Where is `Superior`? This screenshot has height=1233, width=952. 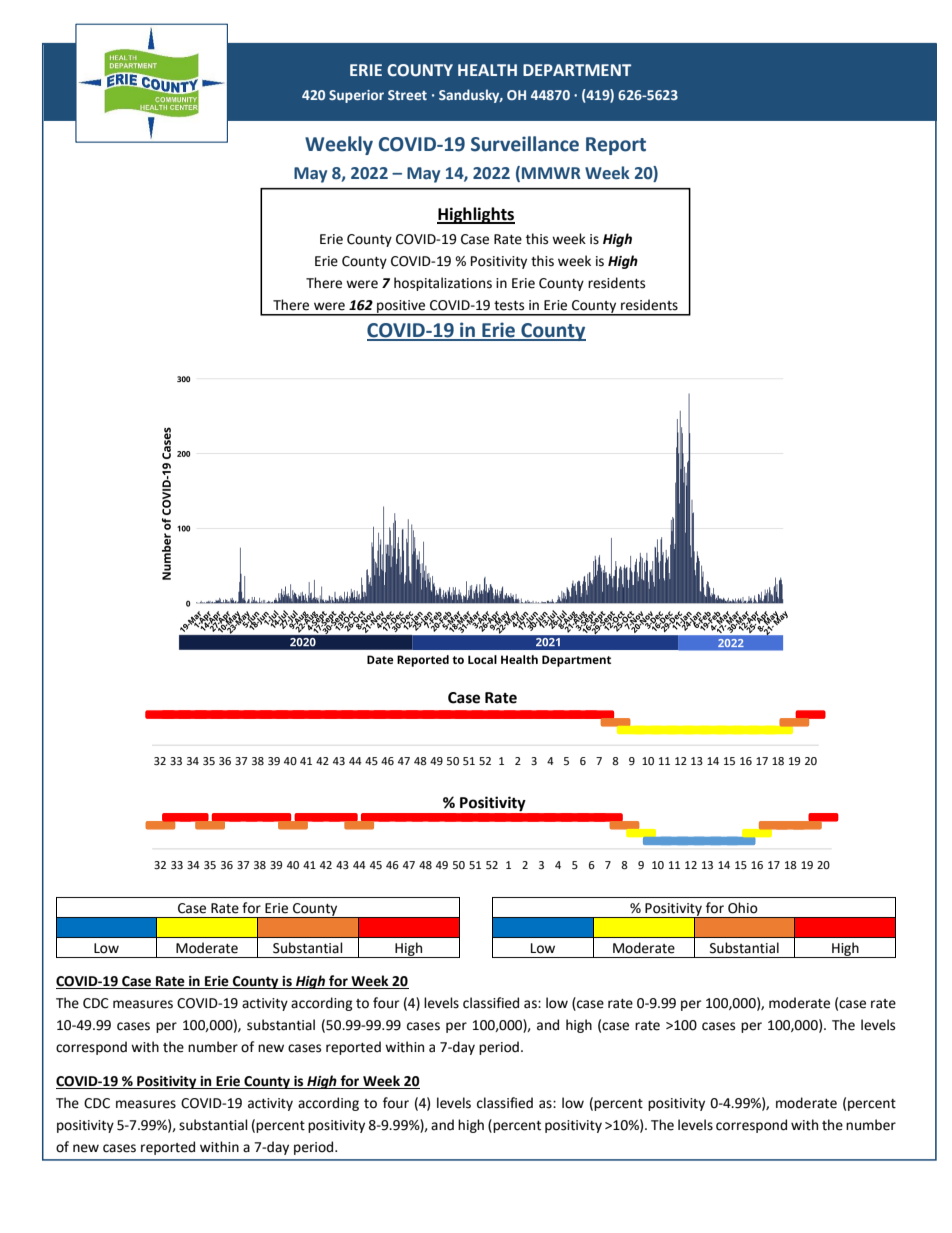 Superior is located at coordinates (356, 96).
